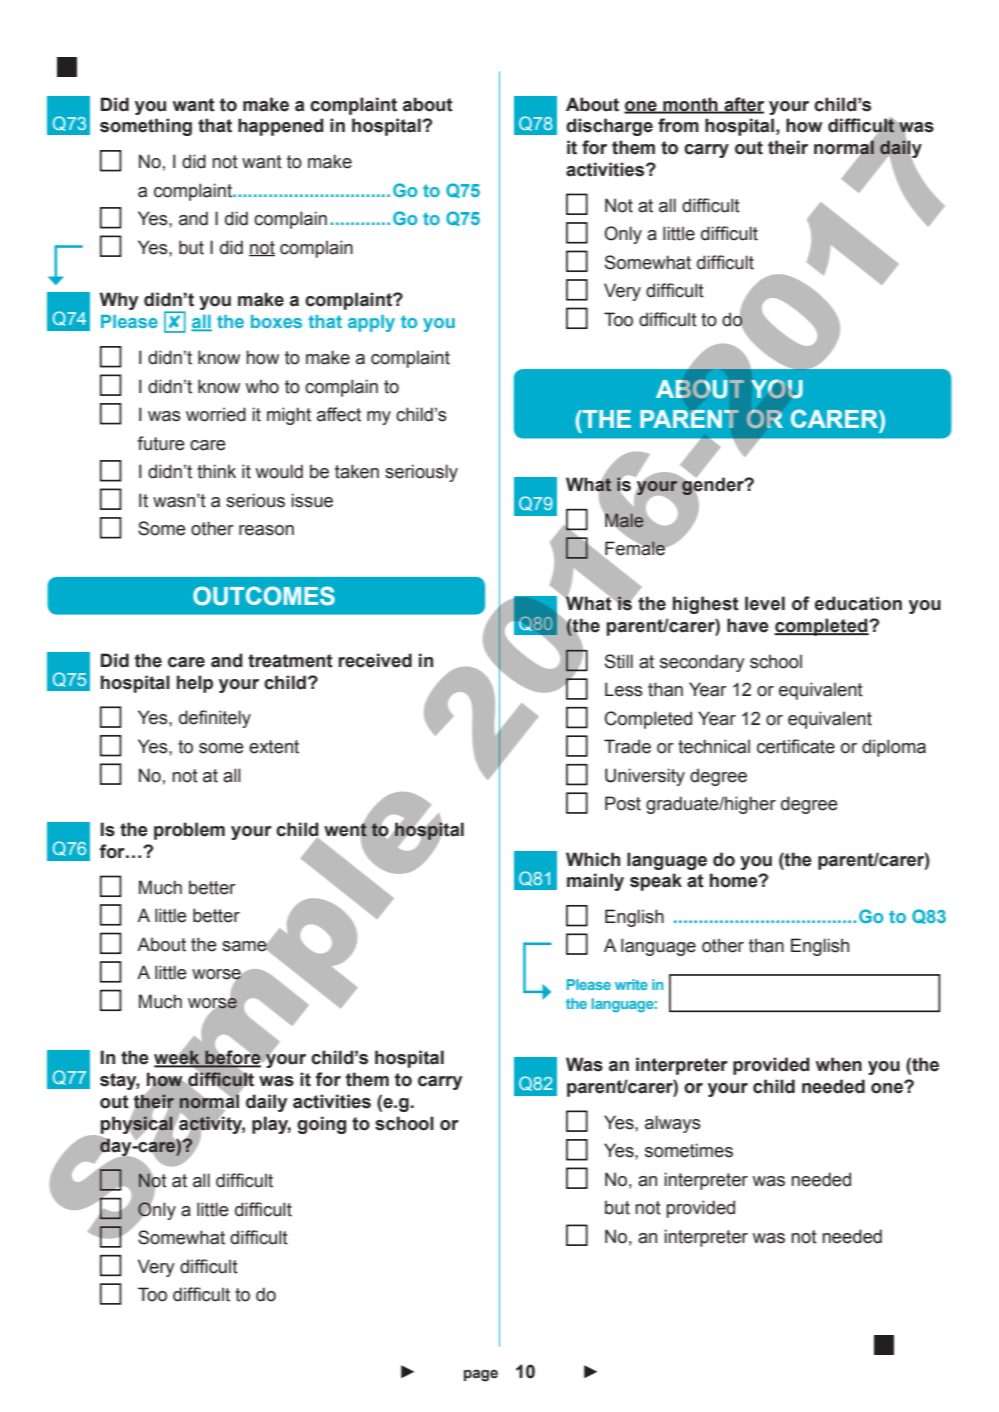 This document has width=999, height=1412. I want to click on Trade, so click(627, 746).
